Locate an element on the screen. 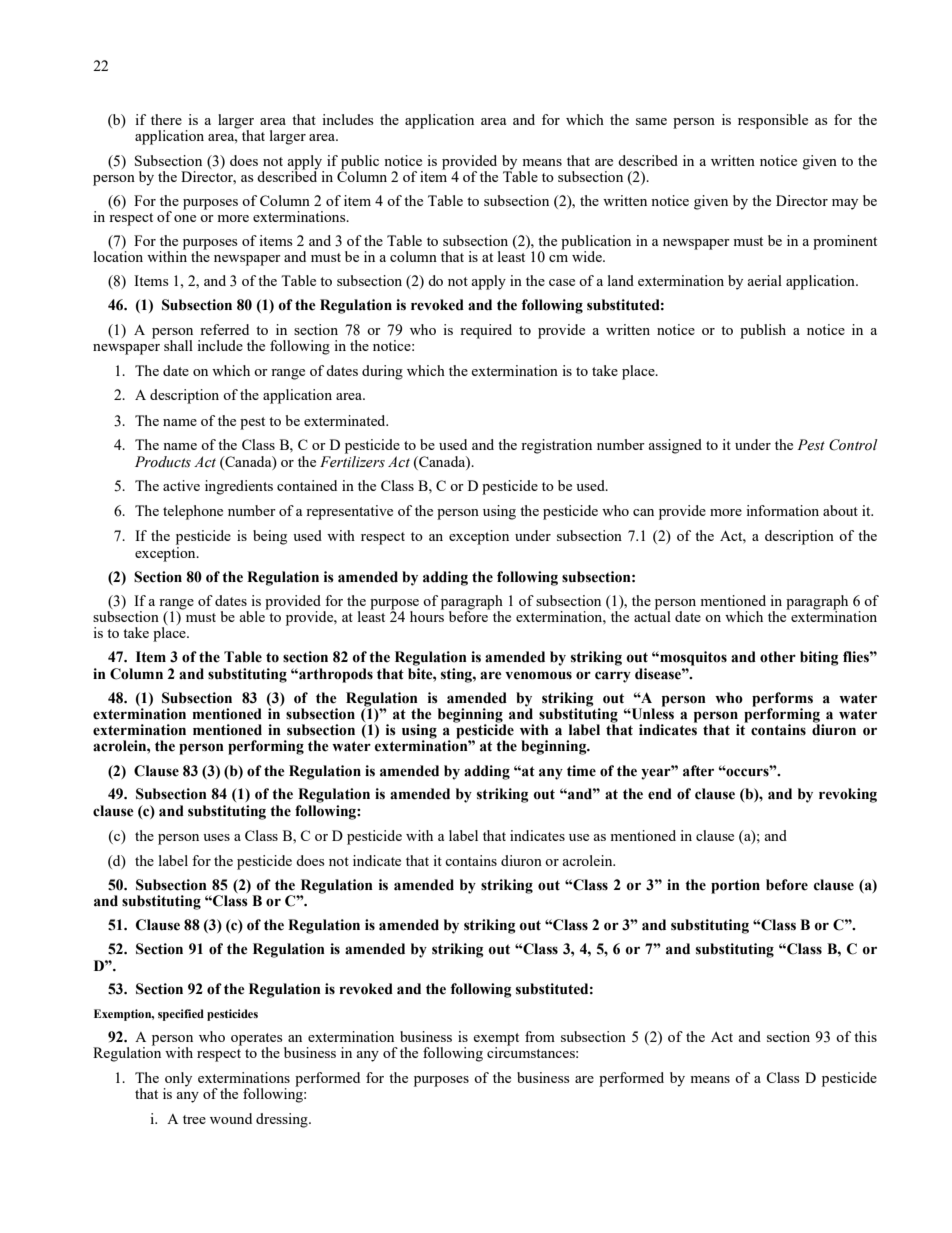  same is located at coordinates (651, 121).
